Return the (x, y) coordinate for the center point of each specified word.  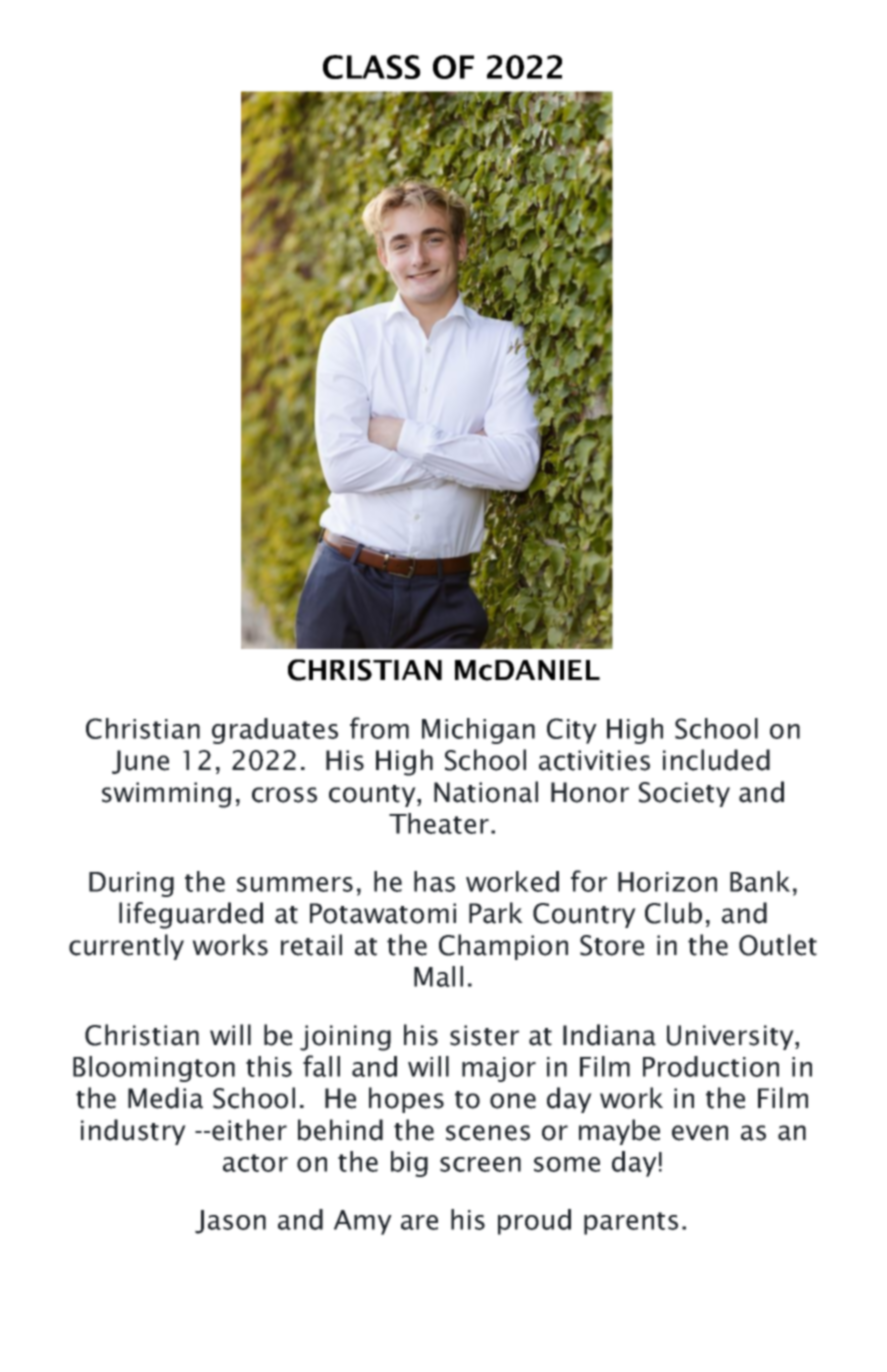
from (379, 728)
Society (684, 794)
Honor (590, 792)
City (572, 731)
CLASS (372, 67)
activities (594, 760)
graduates (275, 731)
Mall (438, 976)
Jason (230, 1222)
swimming (166, 795)
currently (126, 947)
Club (673, 913)
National (486, 792)
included (716, 760)
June (140, 762)
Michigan (478, 731)
